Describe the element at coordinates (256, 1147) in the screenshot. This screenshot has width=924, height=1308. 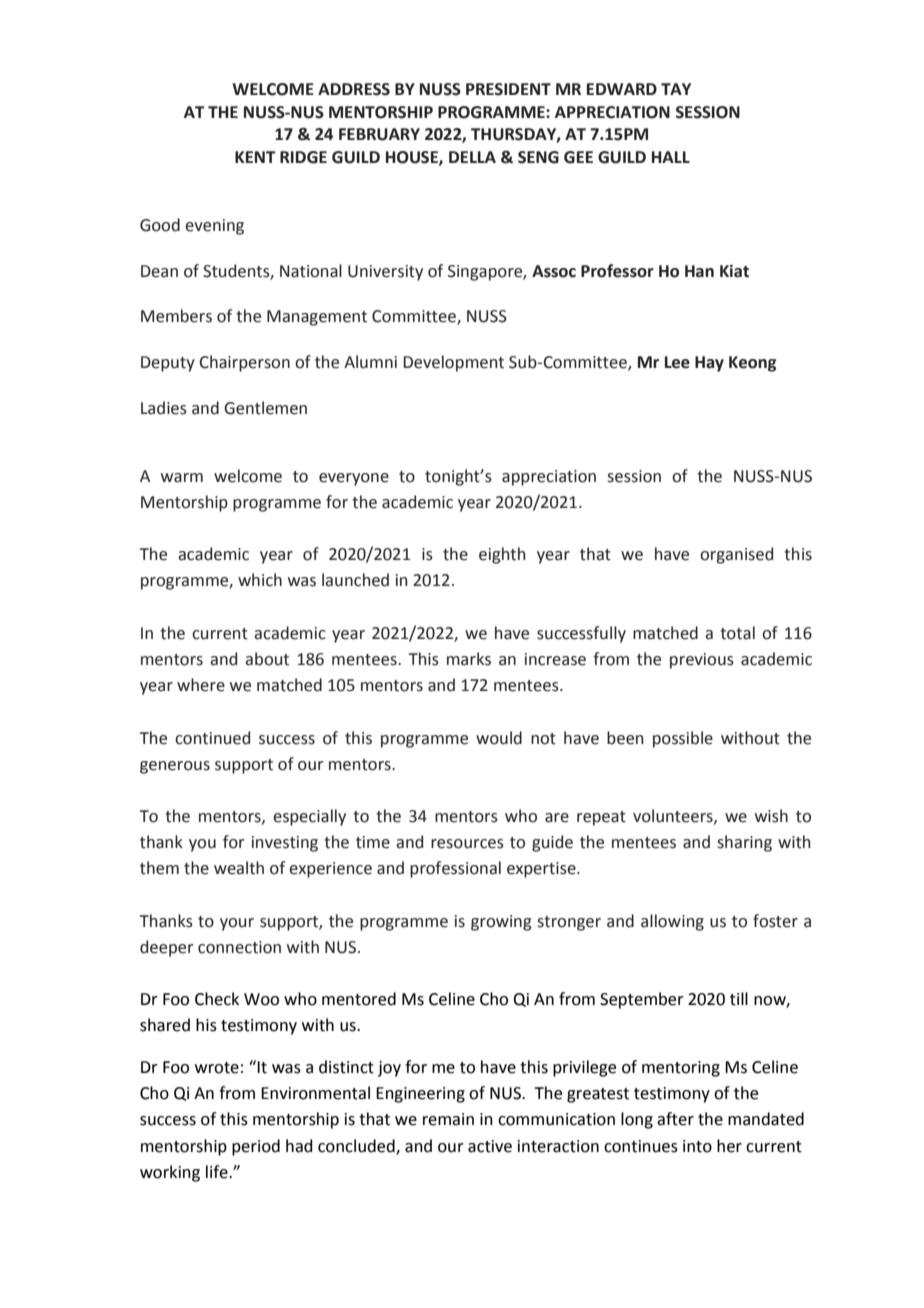
I see `period` at that location.
